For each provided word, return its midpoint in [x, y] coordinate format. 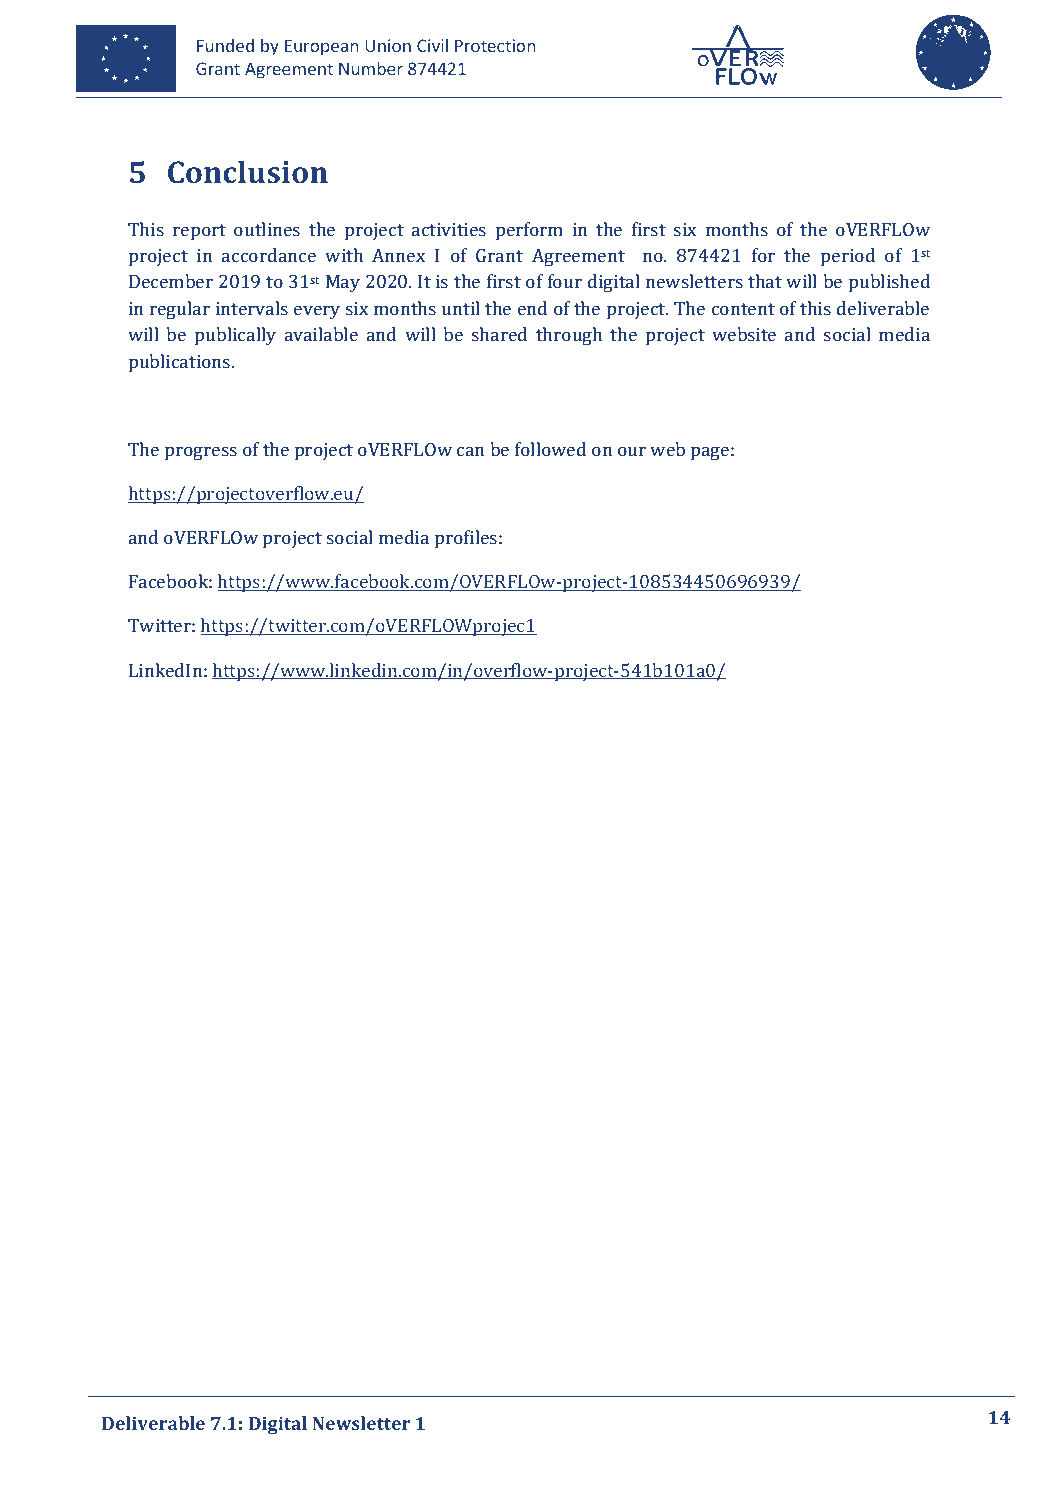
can [470, 451]
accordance [269, 255]
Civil [432, 45]
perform [529, 231]
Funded [225, 45]
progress [201, 453]
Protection [495, 45]
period [848, 257]
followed [550, 449]
